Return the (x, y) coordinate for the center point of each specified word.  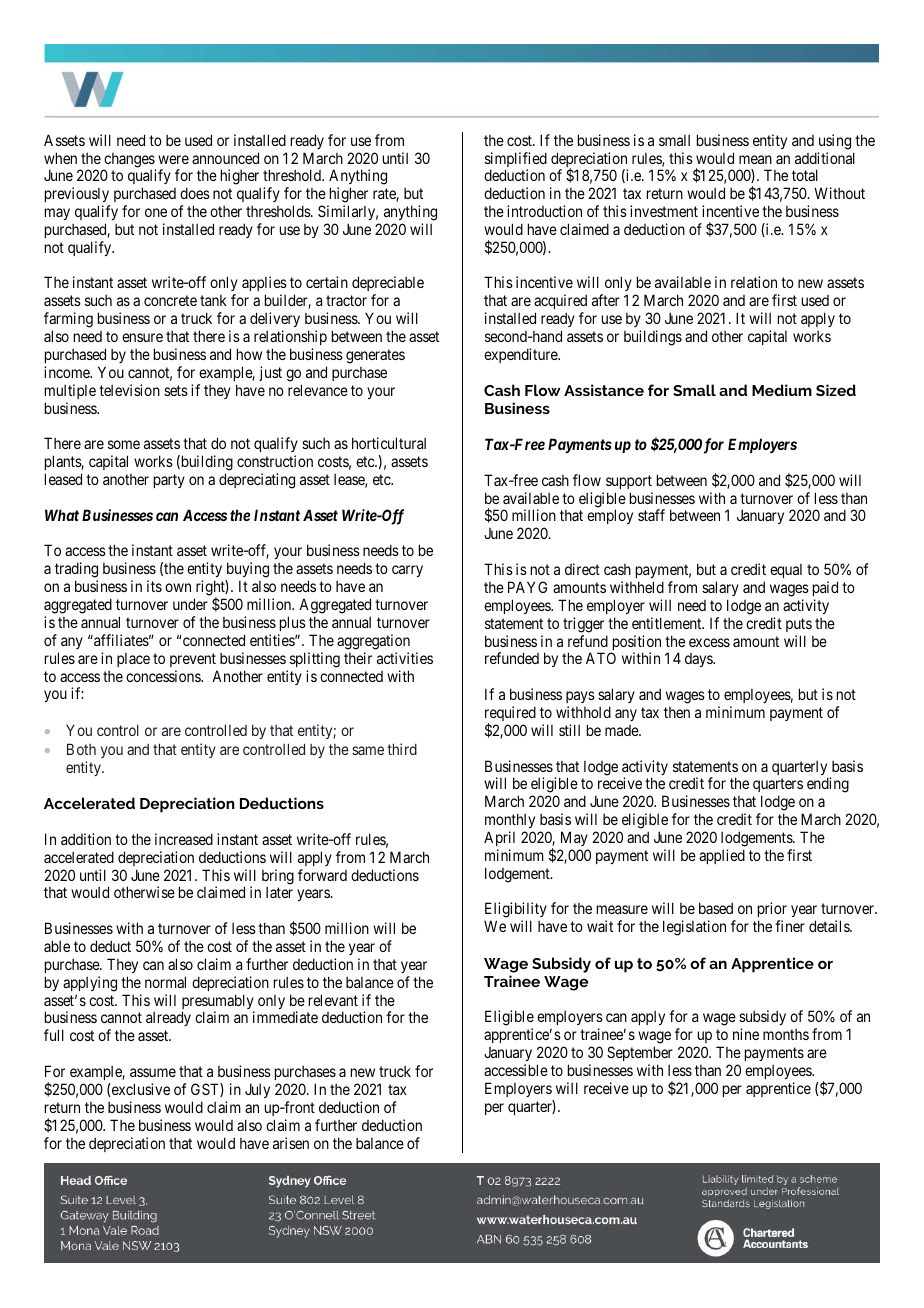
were (173, 159)
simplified (516, 161)
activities (405, 658)
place (133, 660)
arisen (291, 1143)
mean (755, 159)
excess (709, 642)
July (257, 1090)
